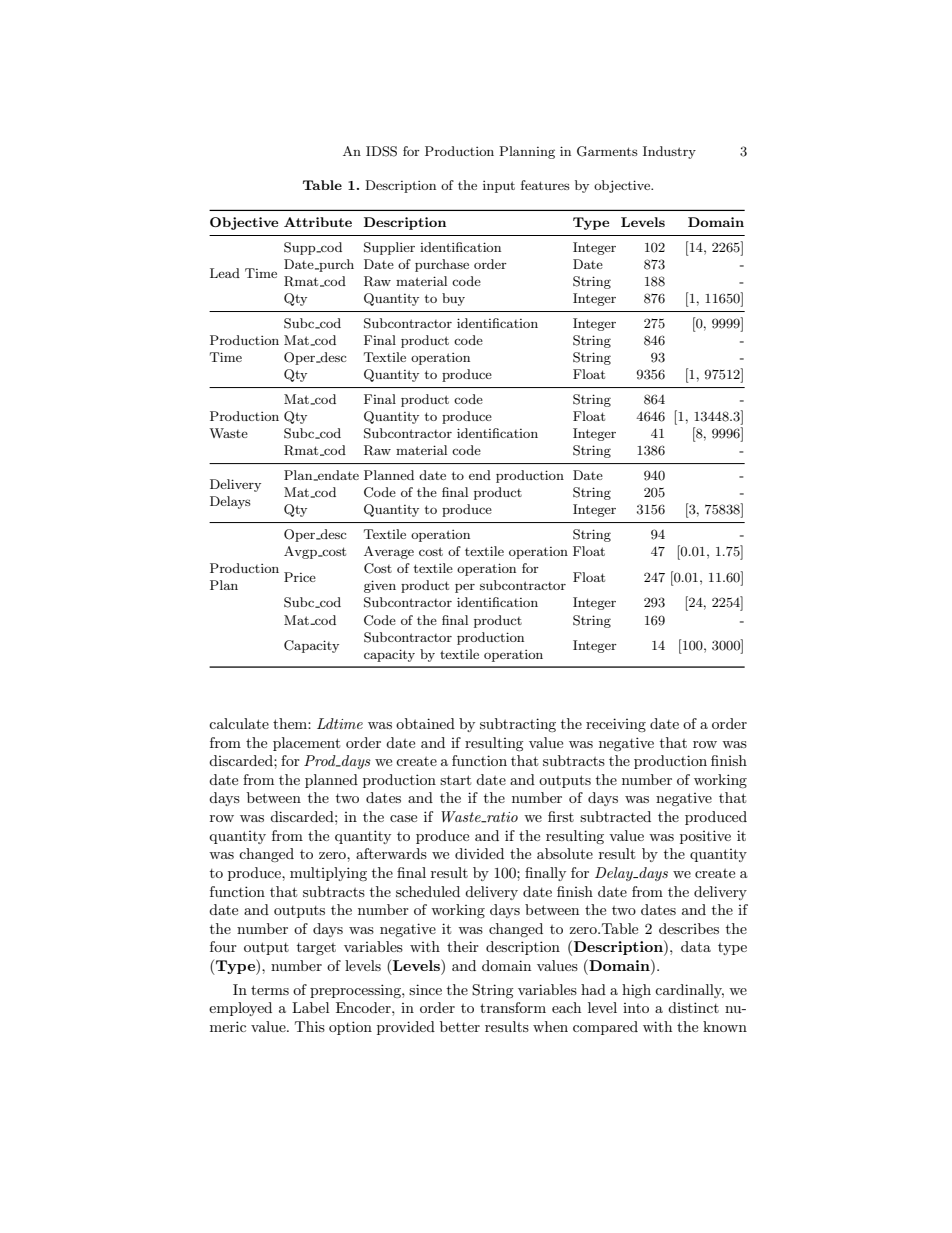 This image has width=952, height=1233. What do you see at coordinates (300, 577) in the image?
I see `Price` at bounding box center [300, 577].
